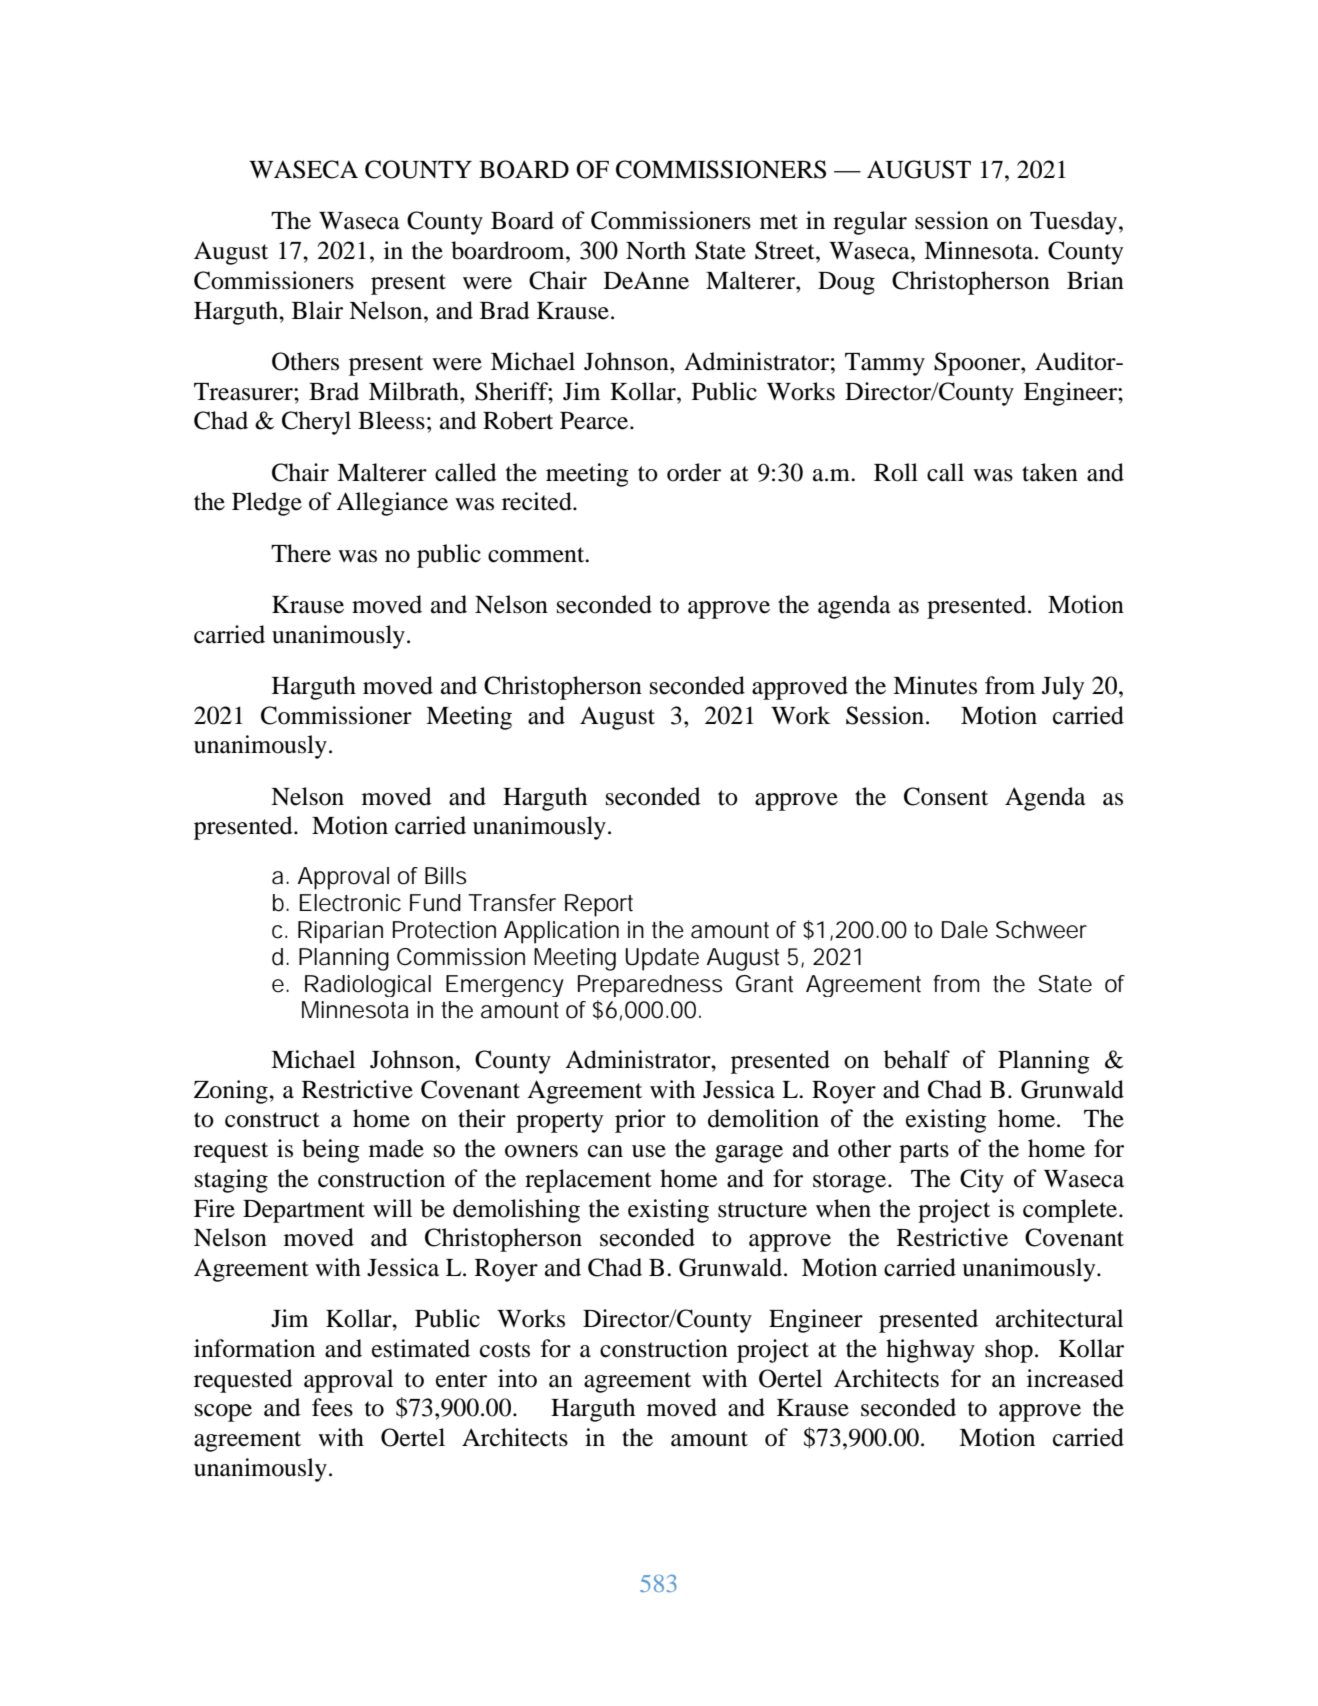 The width and height of the image is (1318, 1706). What do you see at coordinates (1075, 223) in the image?
I see `Tuesday` at bounding box center [1075, 223].
